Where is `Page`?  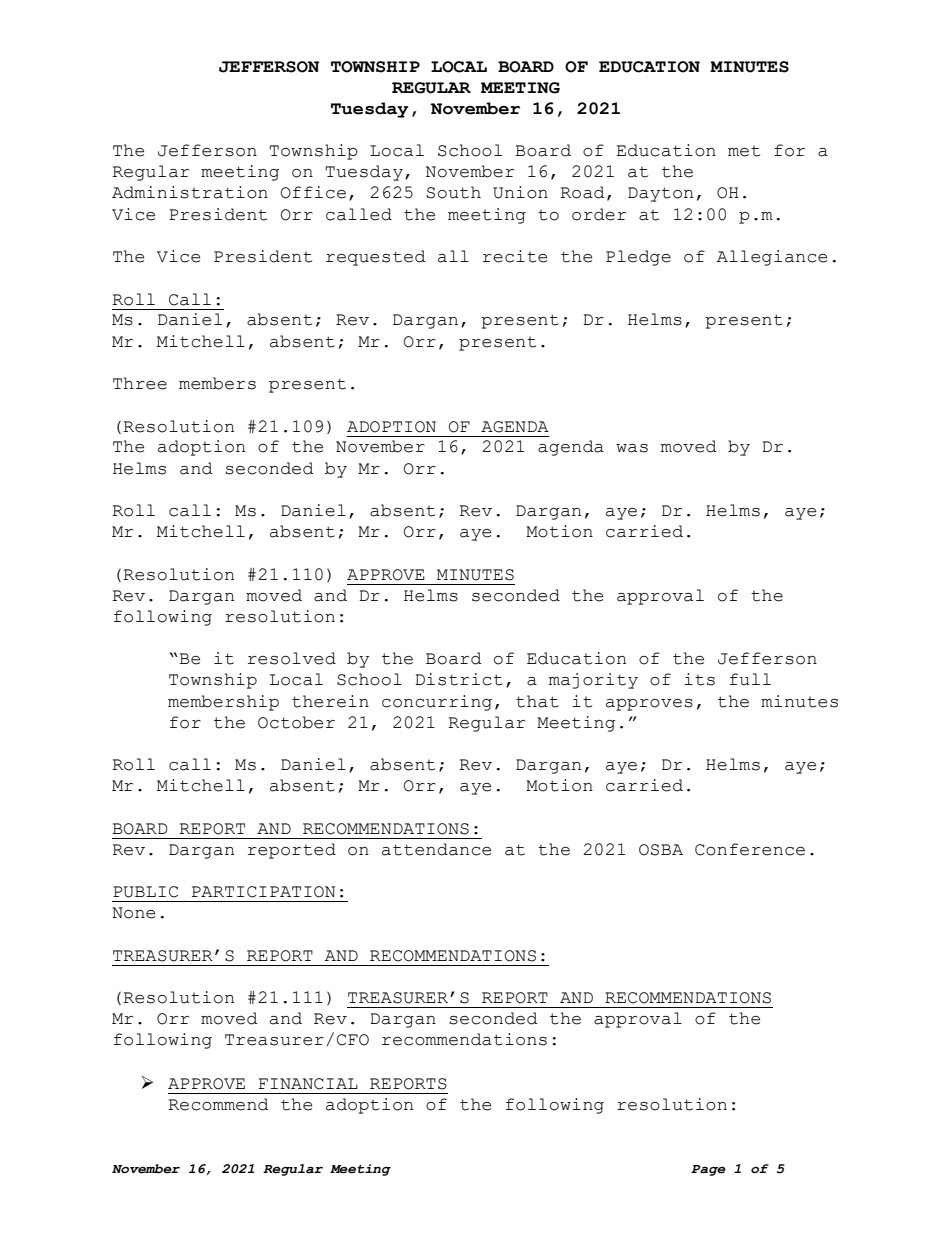 Page is located at coordinates (708, 1170).
